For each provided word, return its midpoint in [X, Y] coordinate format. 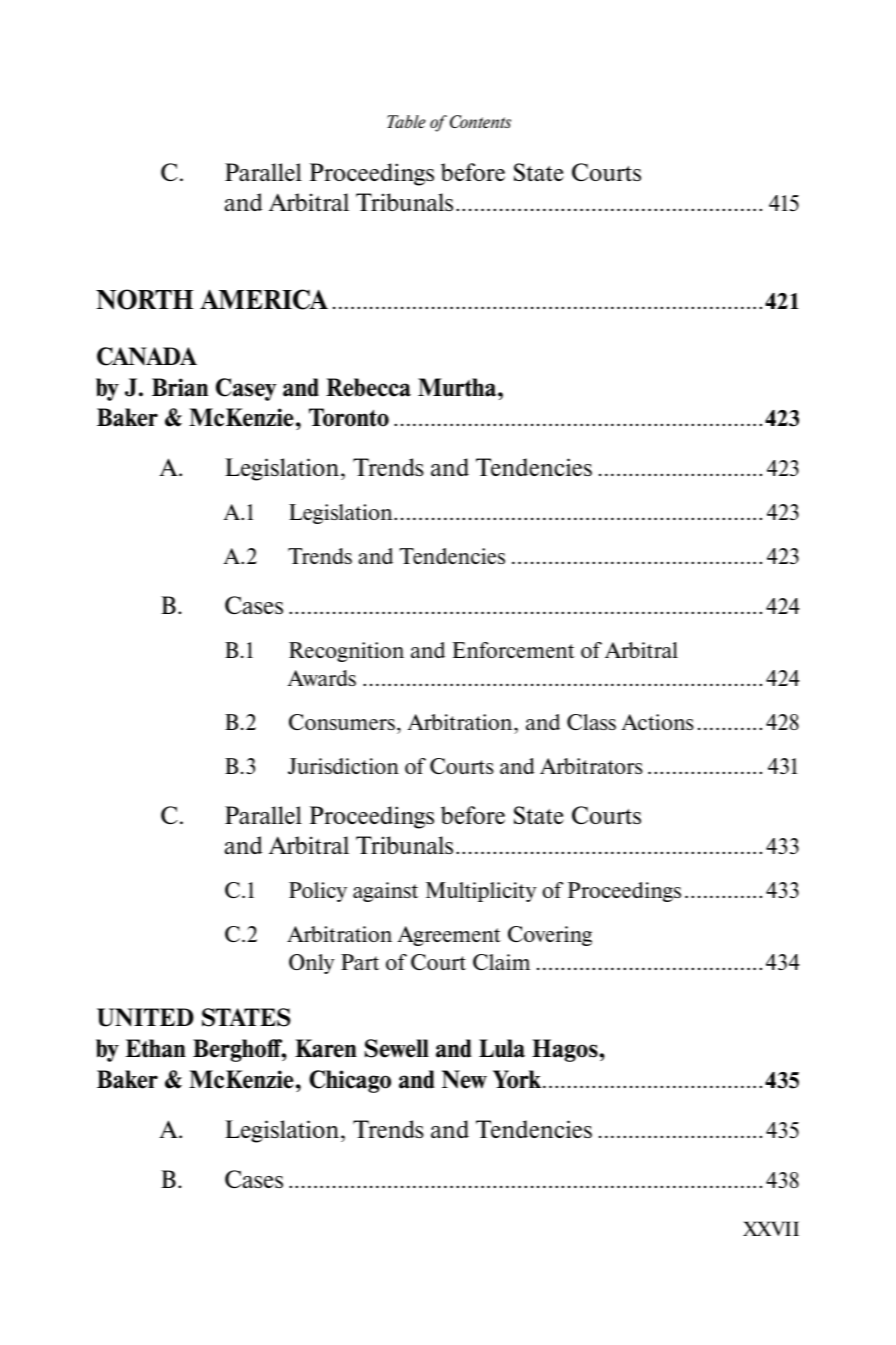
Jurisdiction [343, 766]
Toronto [349, 417]
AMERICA [264, 299]
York [517, 1079]
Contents [480, 121]
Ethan [156, 1048]
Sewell [397, 1048]
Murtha [458, 387]
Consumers [342, 722]
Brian [180, 387]
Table [406, 121]
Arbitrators [591, 766]
